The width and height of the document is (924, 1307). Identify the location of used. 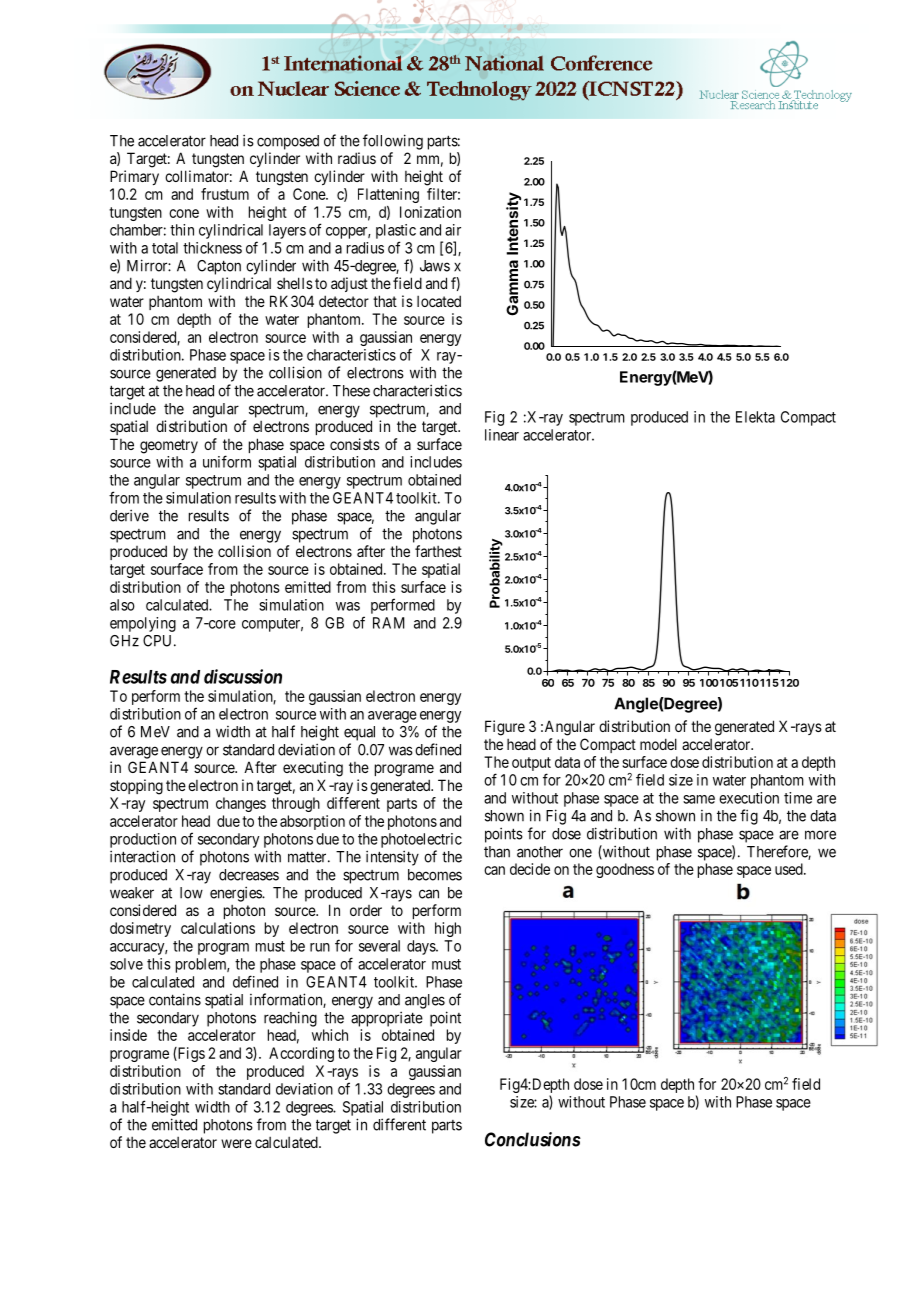
(790, 869).
